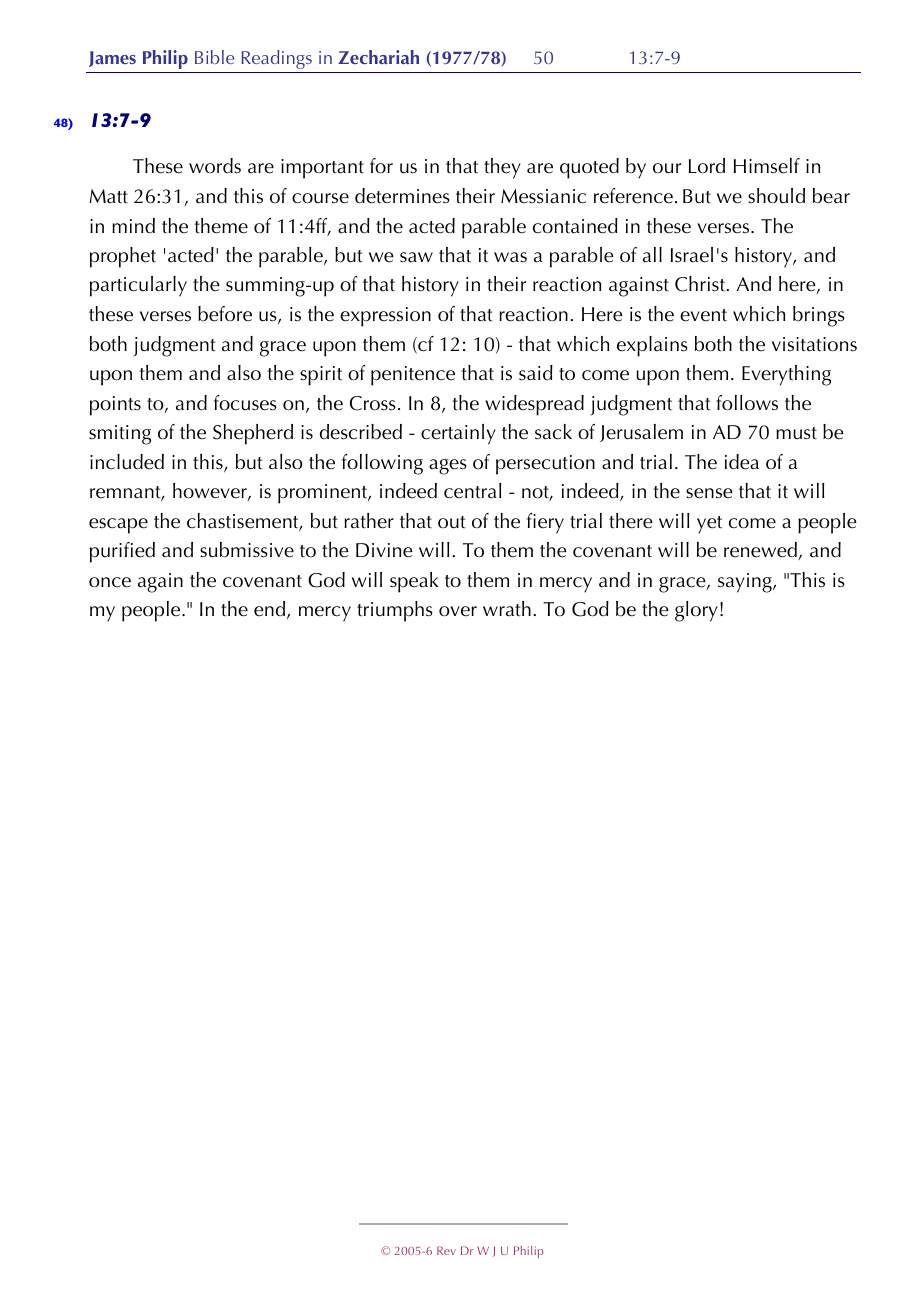 The image size is (924, 1308). I want to click on they, so click(502, 168).
